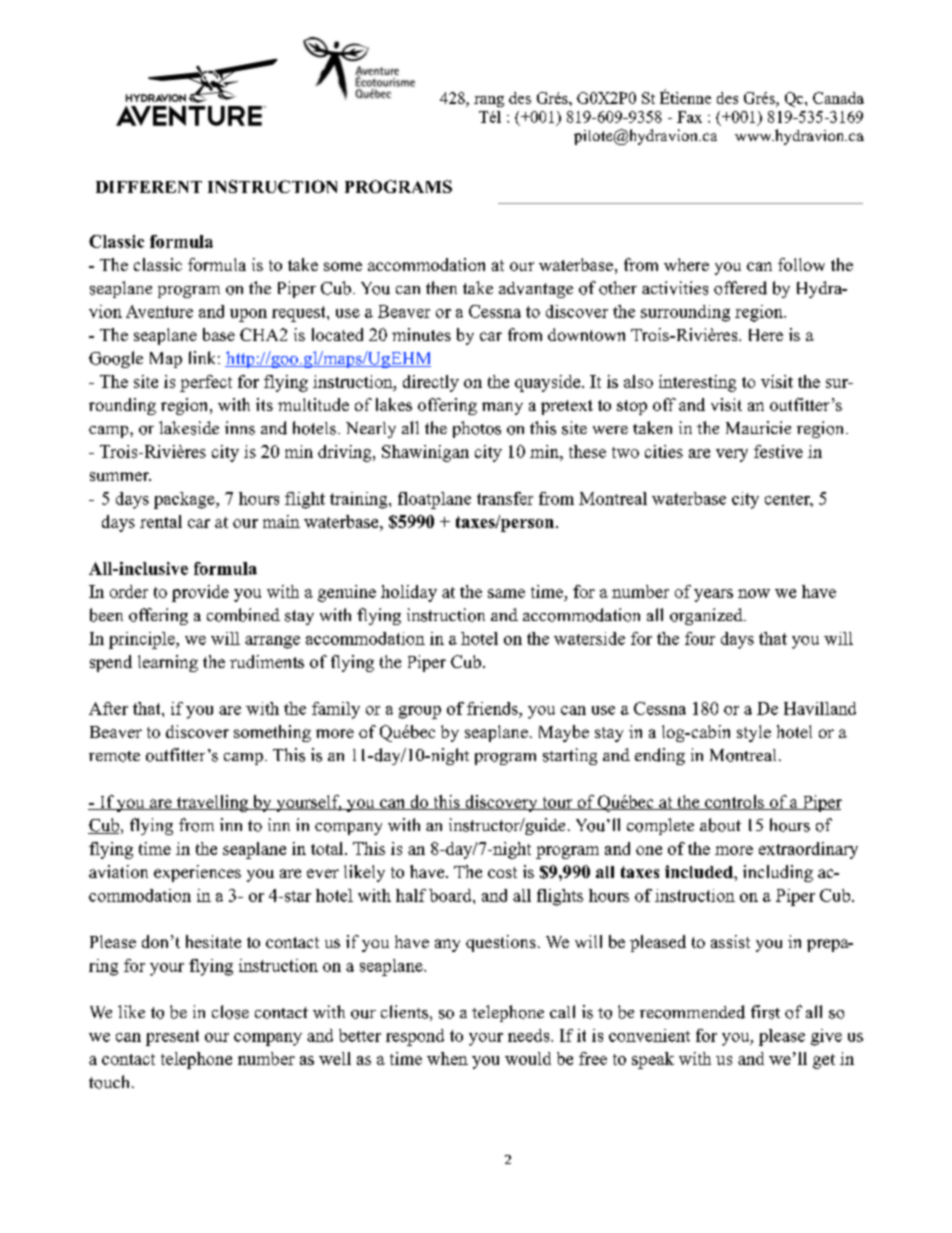  Describe the element at coordinates (838, 98) in the page. I see `Canada` at that location.
